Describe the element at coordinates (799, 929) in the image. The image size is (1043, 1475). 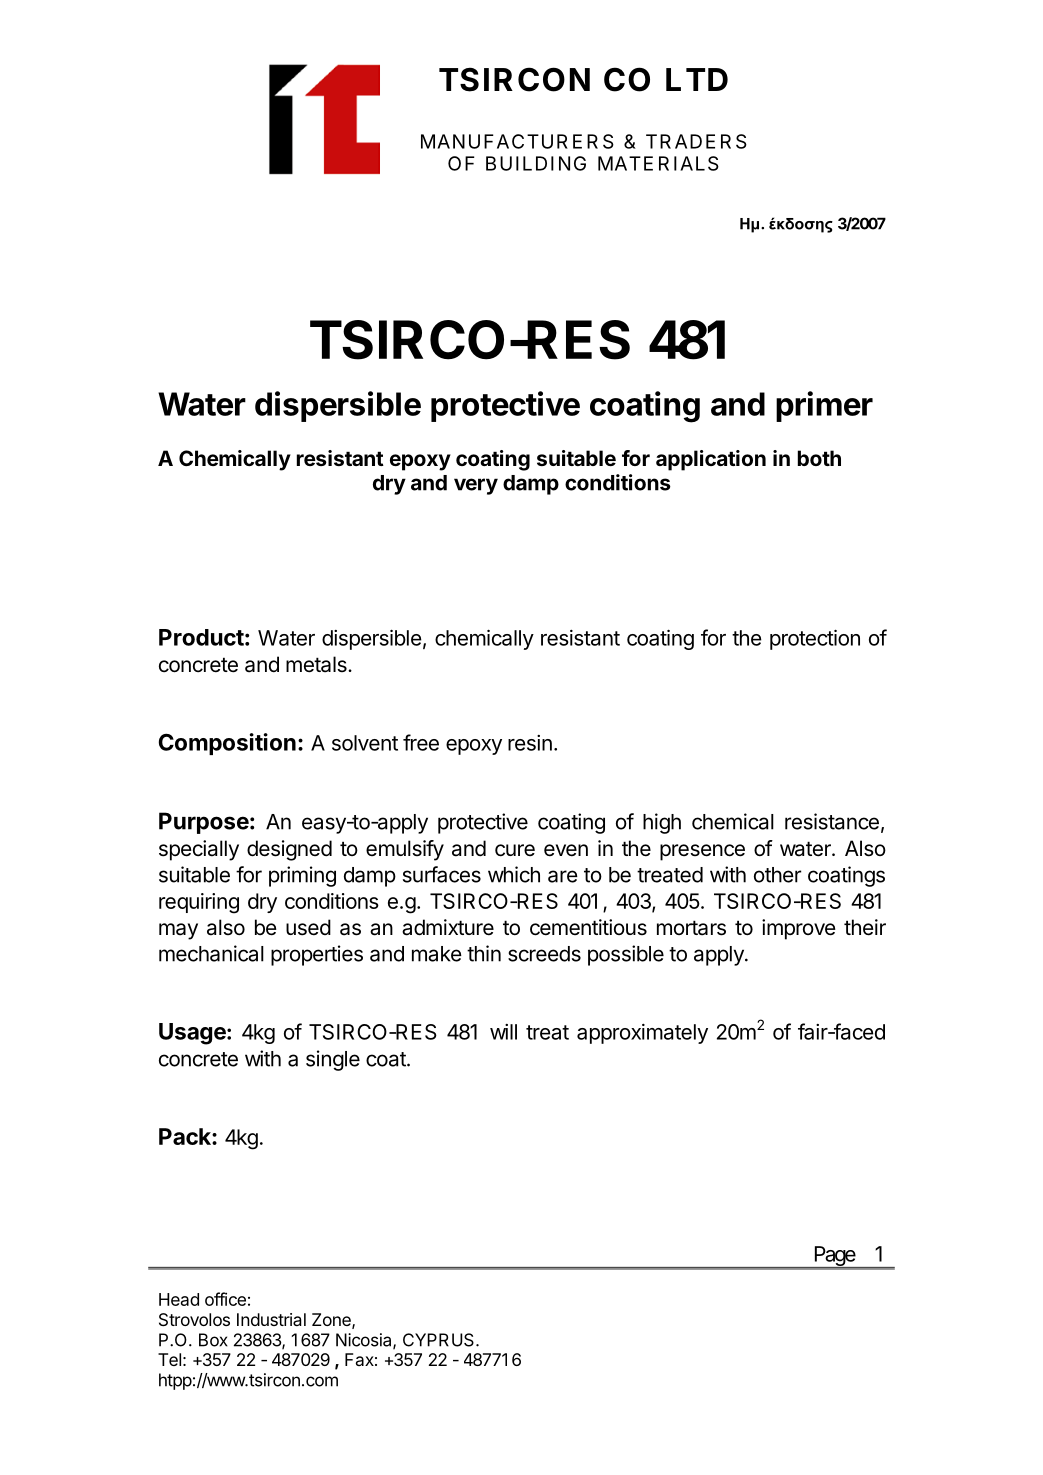
I see `improve` at that location.
